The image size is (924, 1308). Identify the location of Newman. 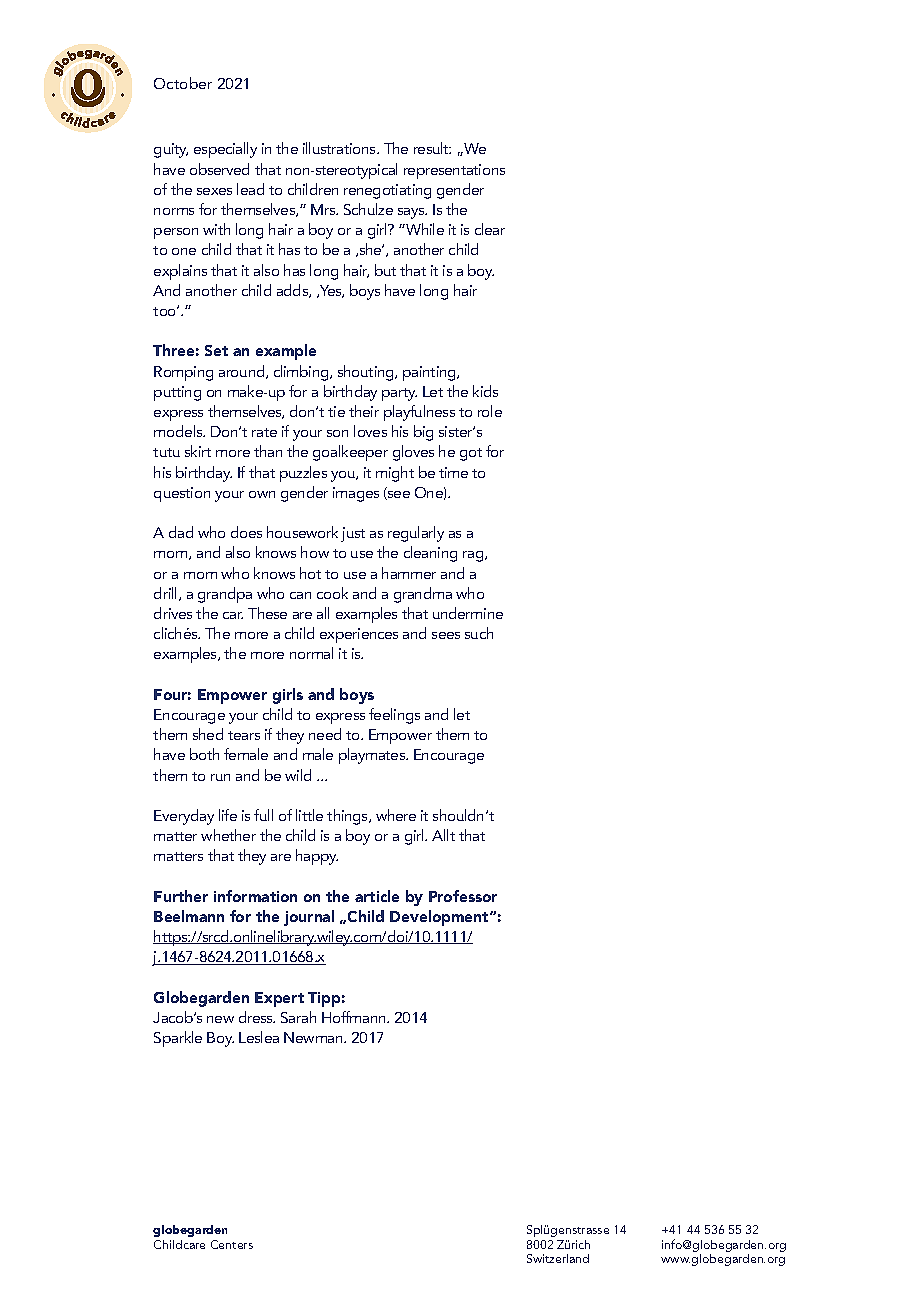
(314, 1037).
